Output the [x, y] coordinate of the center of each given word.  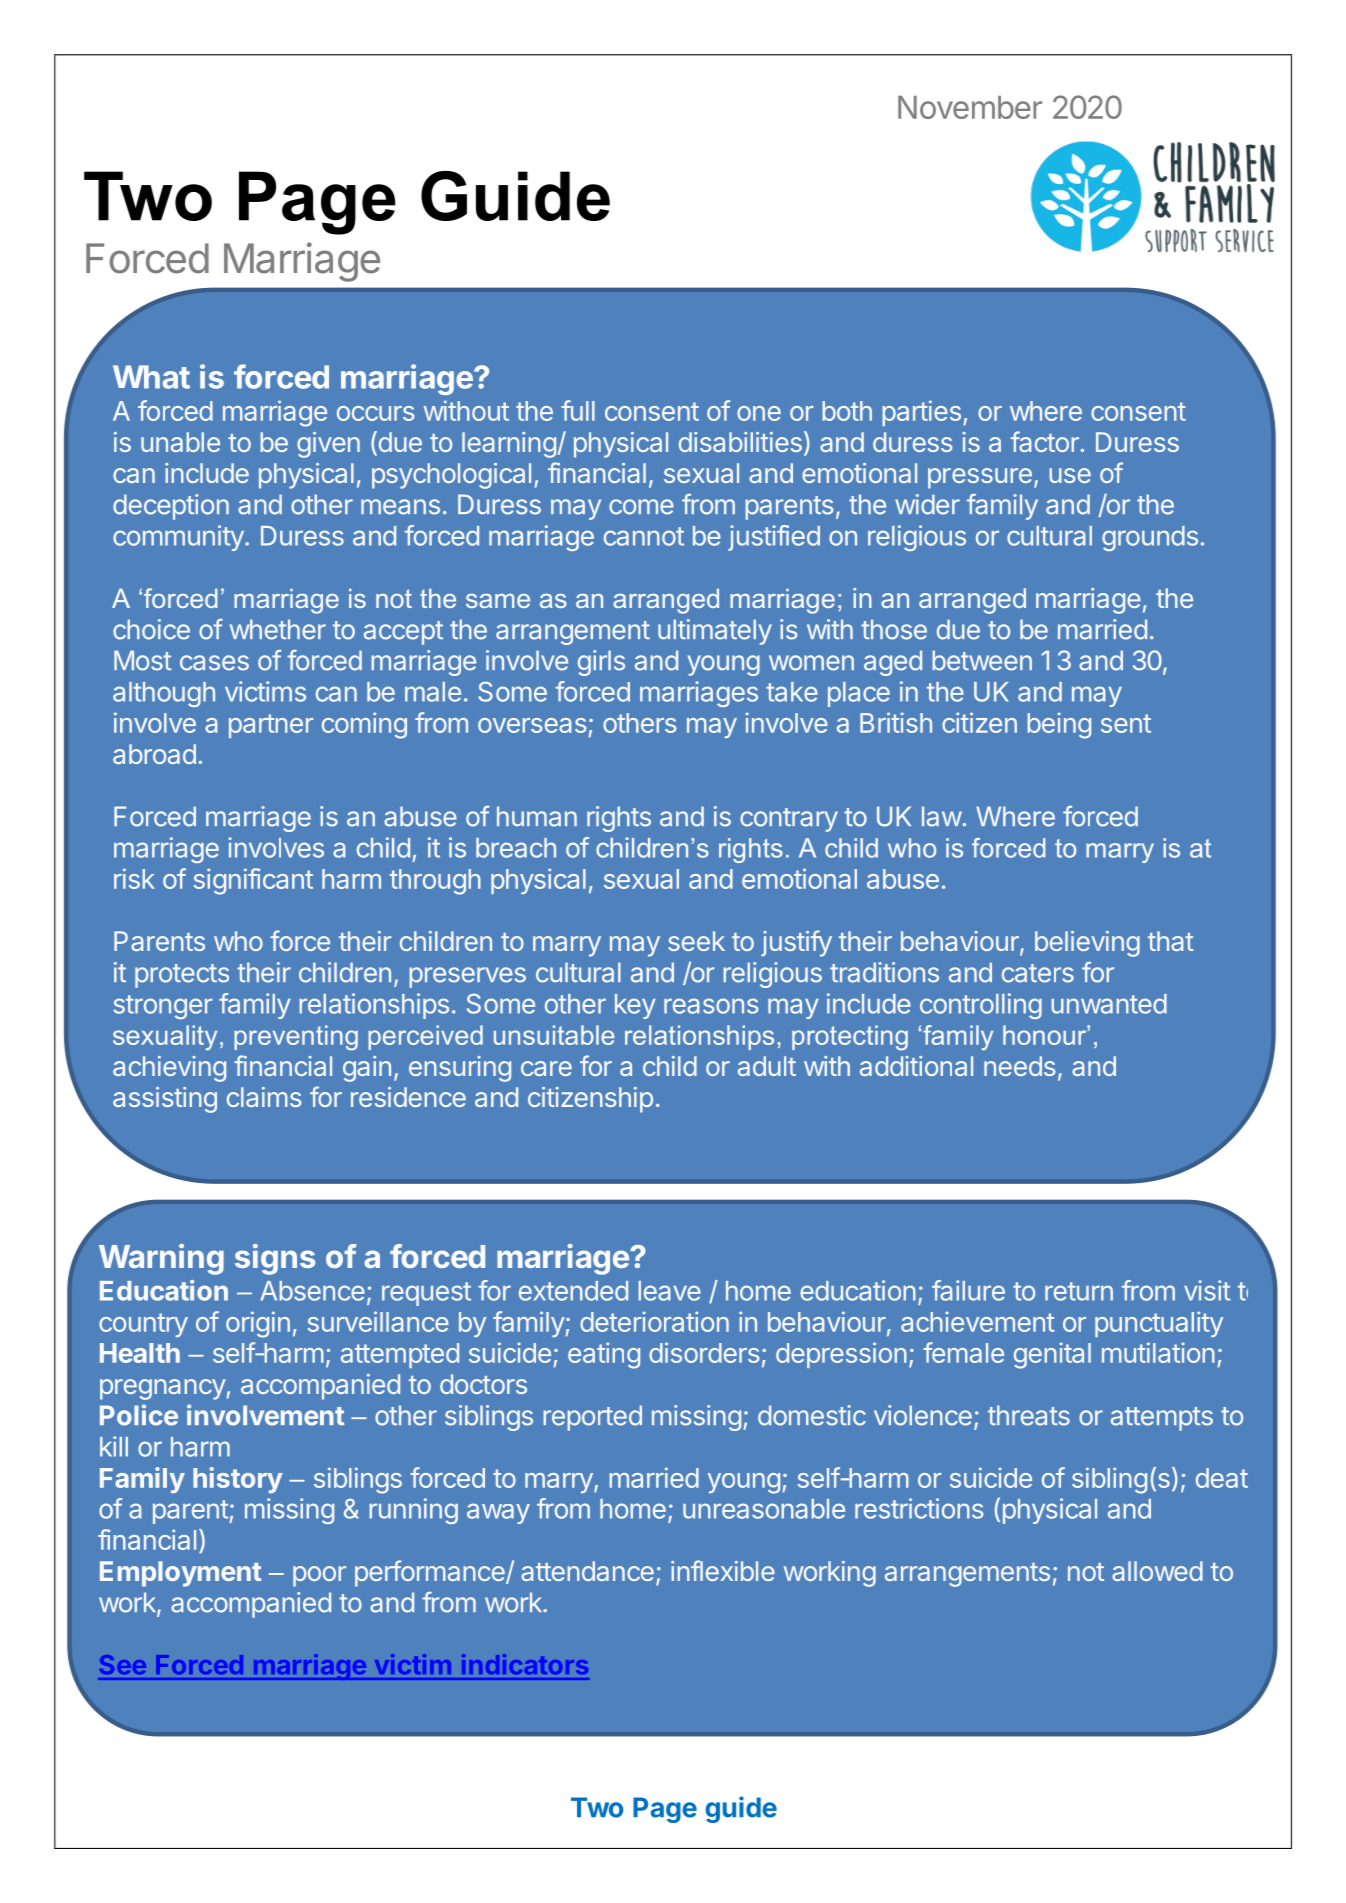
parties [921, 413]
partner [271, 726]
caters [1038, 973]
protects [182, 976]
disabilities [740, 442]
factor [1045, 441]
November [970, 107]
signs [275, 1259]
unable [180, 442]
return [1079, 1291]
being [1059, 725]
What [151, 377]
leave [669, 1291]
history [238, 1480]
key [635, 1006]
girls [601, 663]
